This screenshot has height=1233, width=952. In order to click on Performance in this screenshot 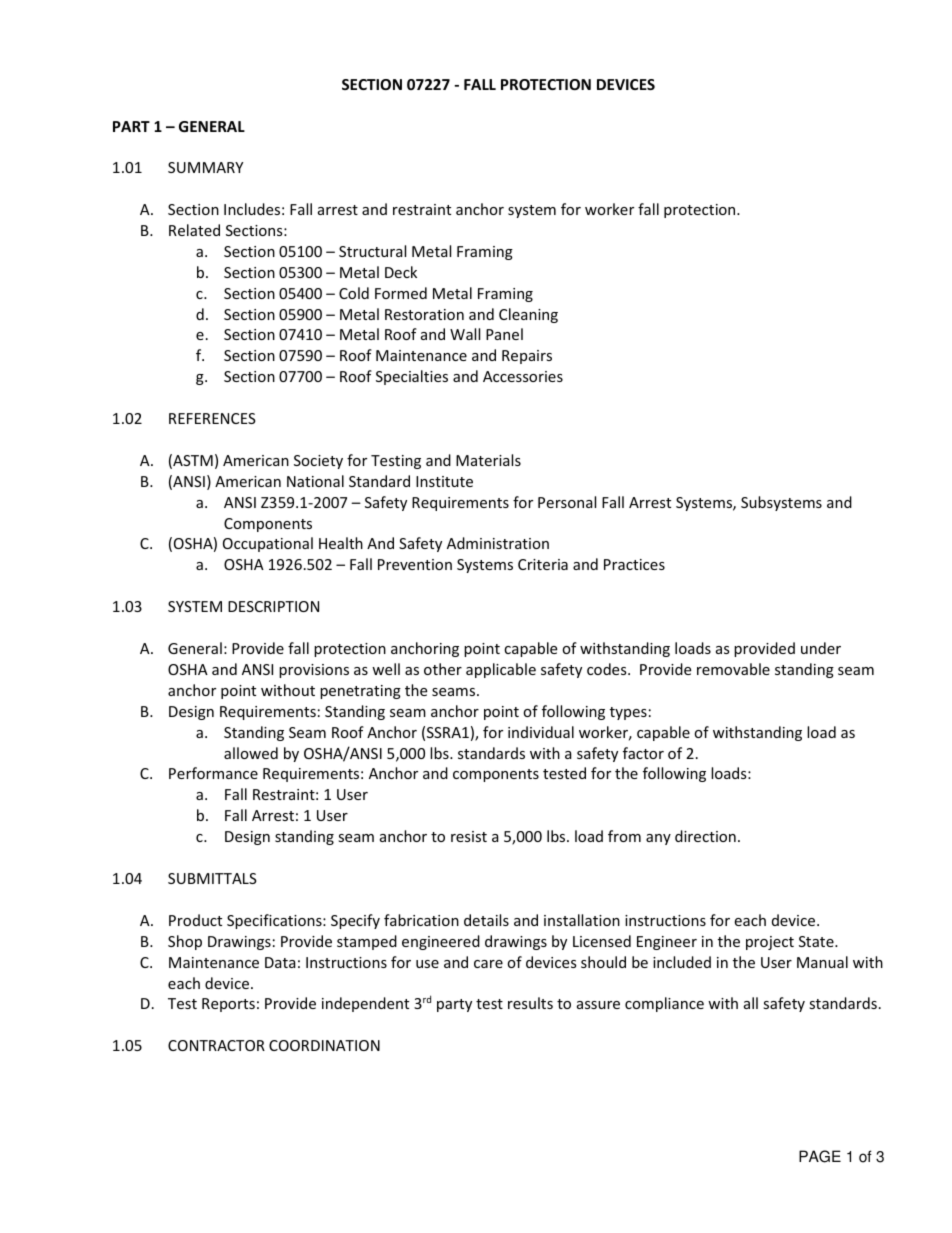, I will do `click(213, 773)`.
